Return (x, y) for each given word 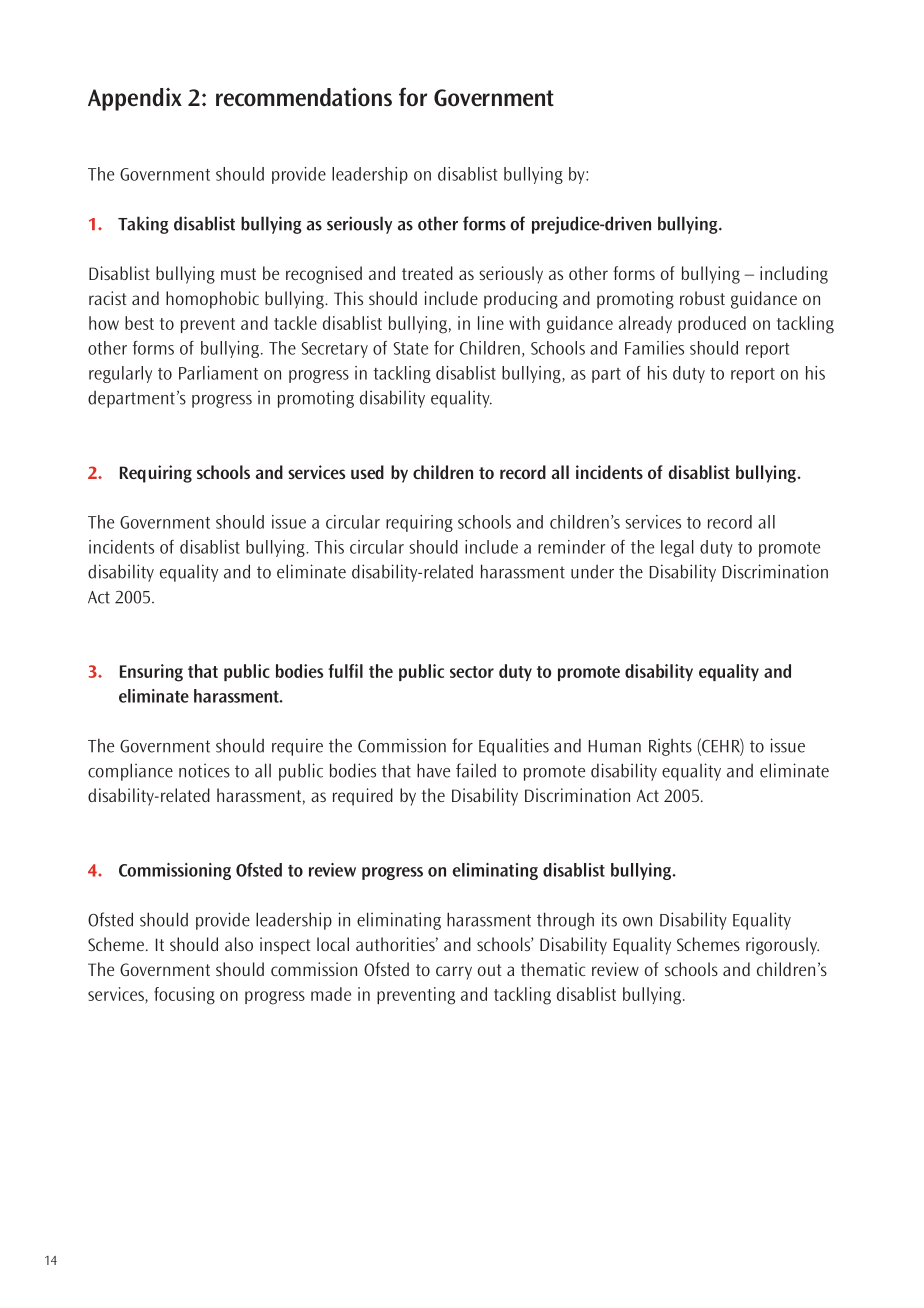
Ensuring (151, 673)
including (794, 275)
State (411, 348)
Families (654, 348)
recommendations (304, 97)
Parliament (218, 373)
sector (472, 672)
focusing (184, 996)
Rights (670, 747)
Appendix (135, 99)
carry (454, 973)
